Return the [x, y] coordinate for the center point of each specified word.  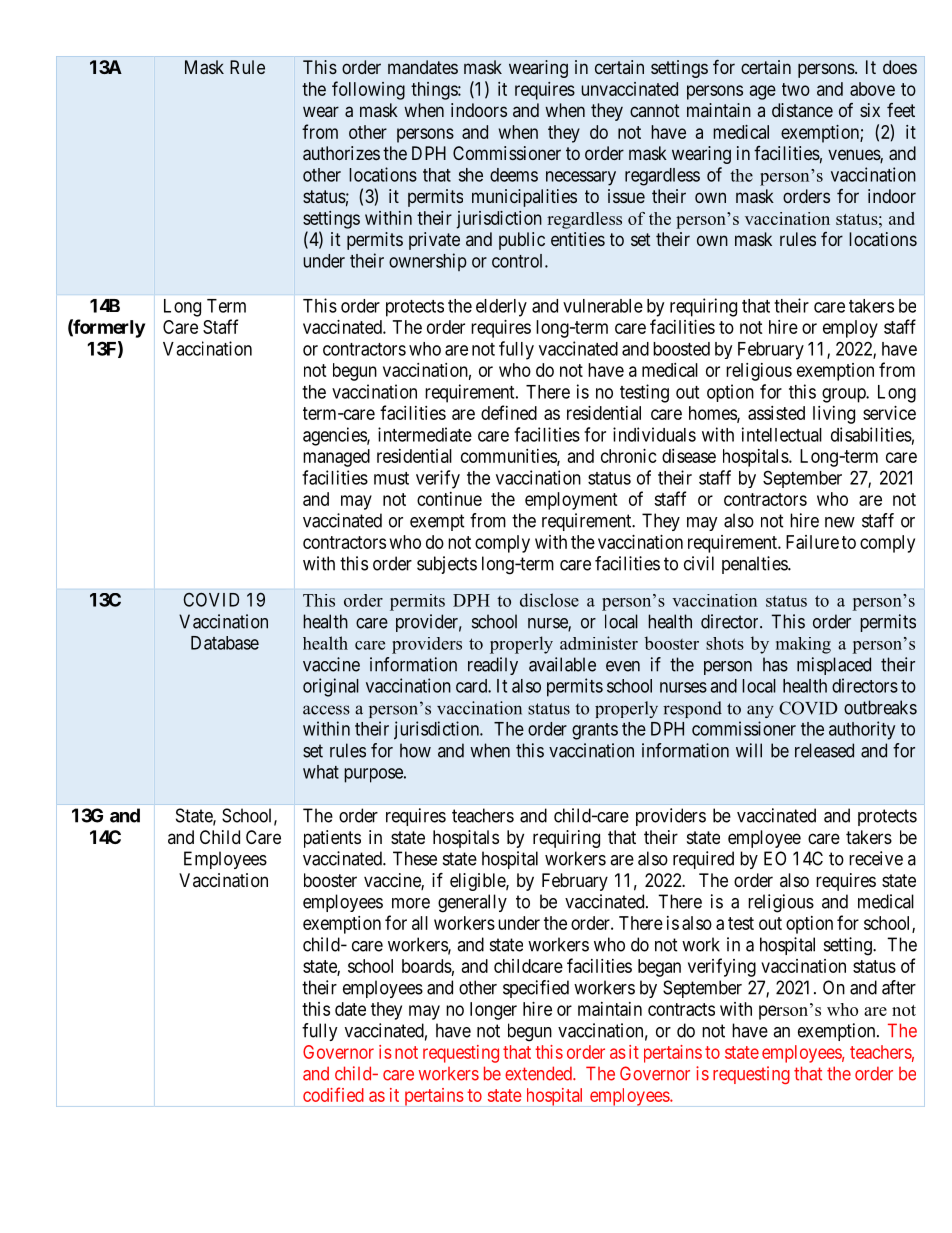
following [368, 90]
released [824, 750]
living [834, 415]
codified [333, 1094]
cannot [655, 110]
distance [802, 110]
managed [336, 458]
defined [509, 412]
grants [595, 731]
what [321, 772]
